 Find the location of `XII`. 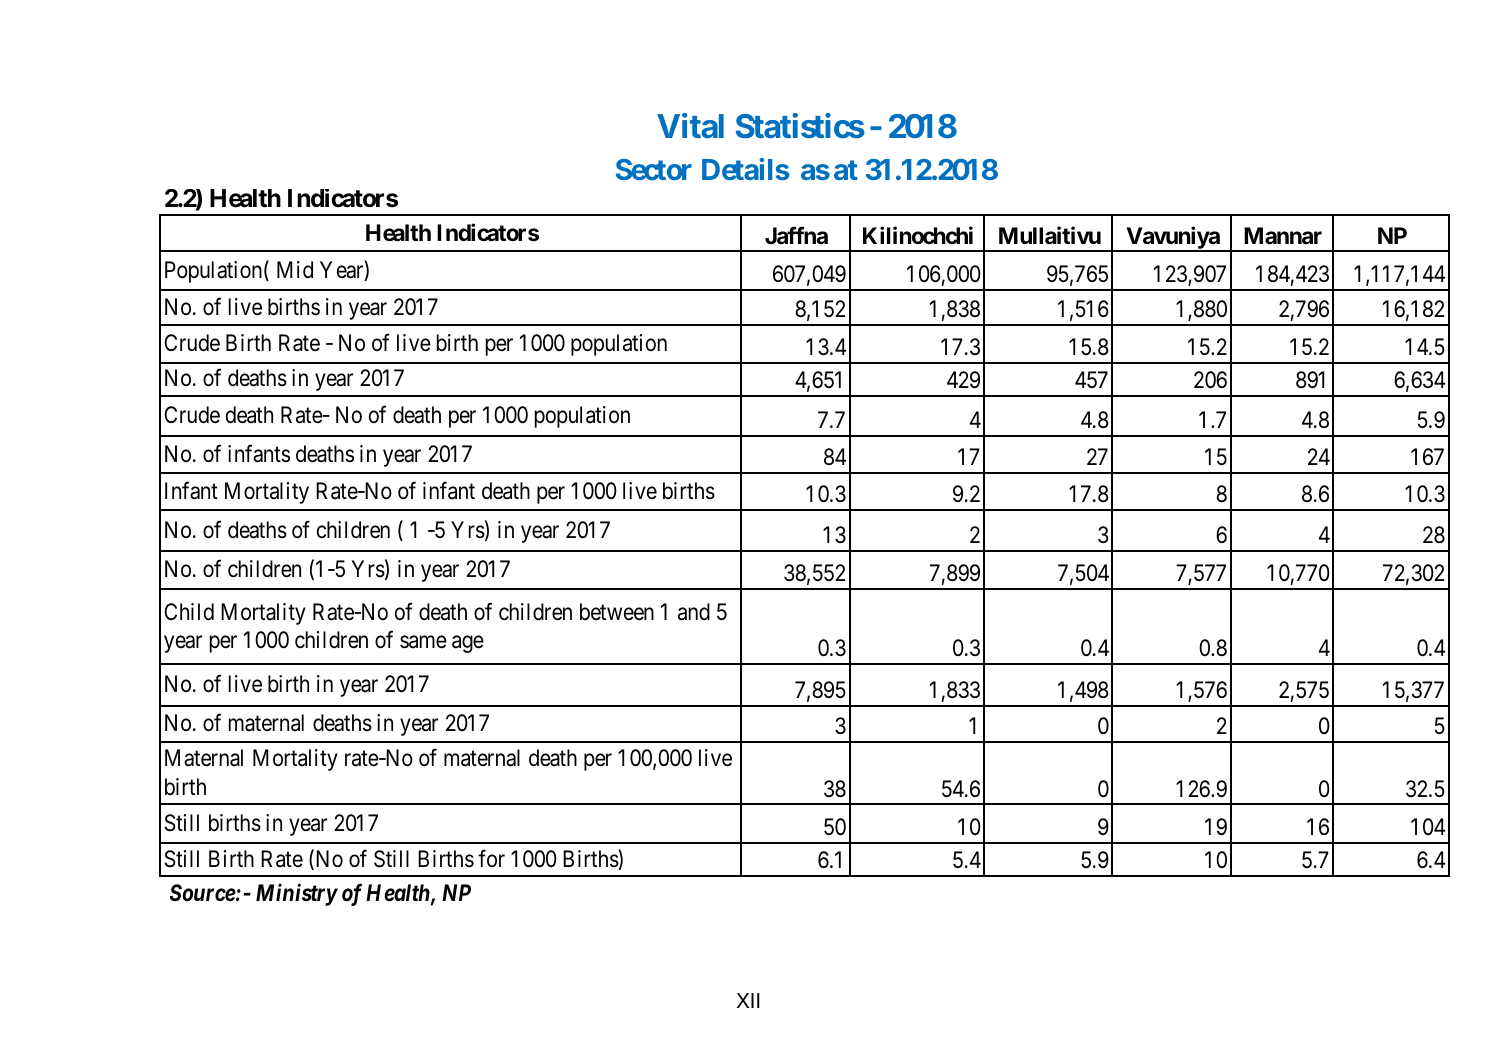

XII is located at coordinates (748, 1000).
